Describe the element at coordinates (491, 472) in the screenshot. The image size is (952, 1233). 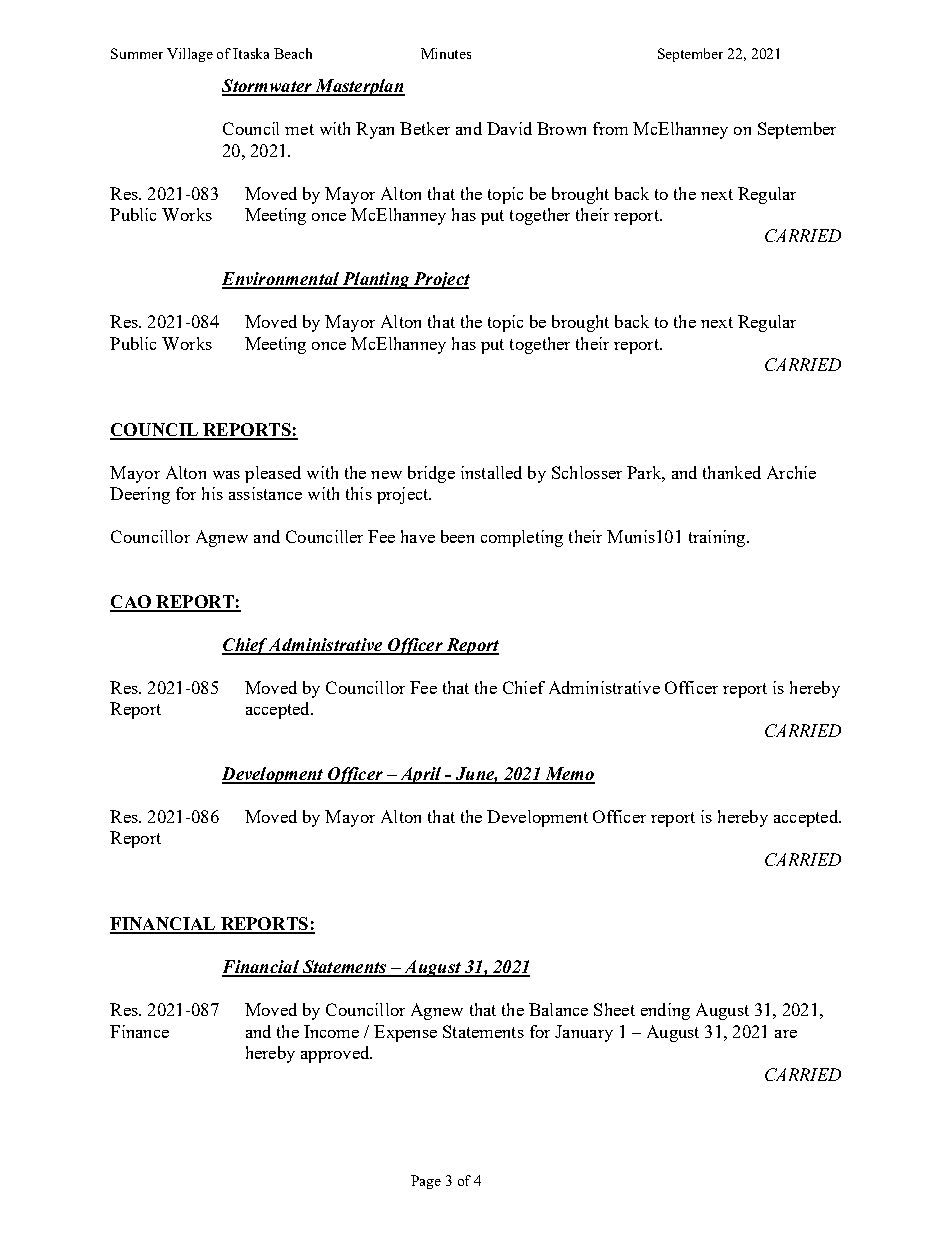
I see `installed` at that location.
